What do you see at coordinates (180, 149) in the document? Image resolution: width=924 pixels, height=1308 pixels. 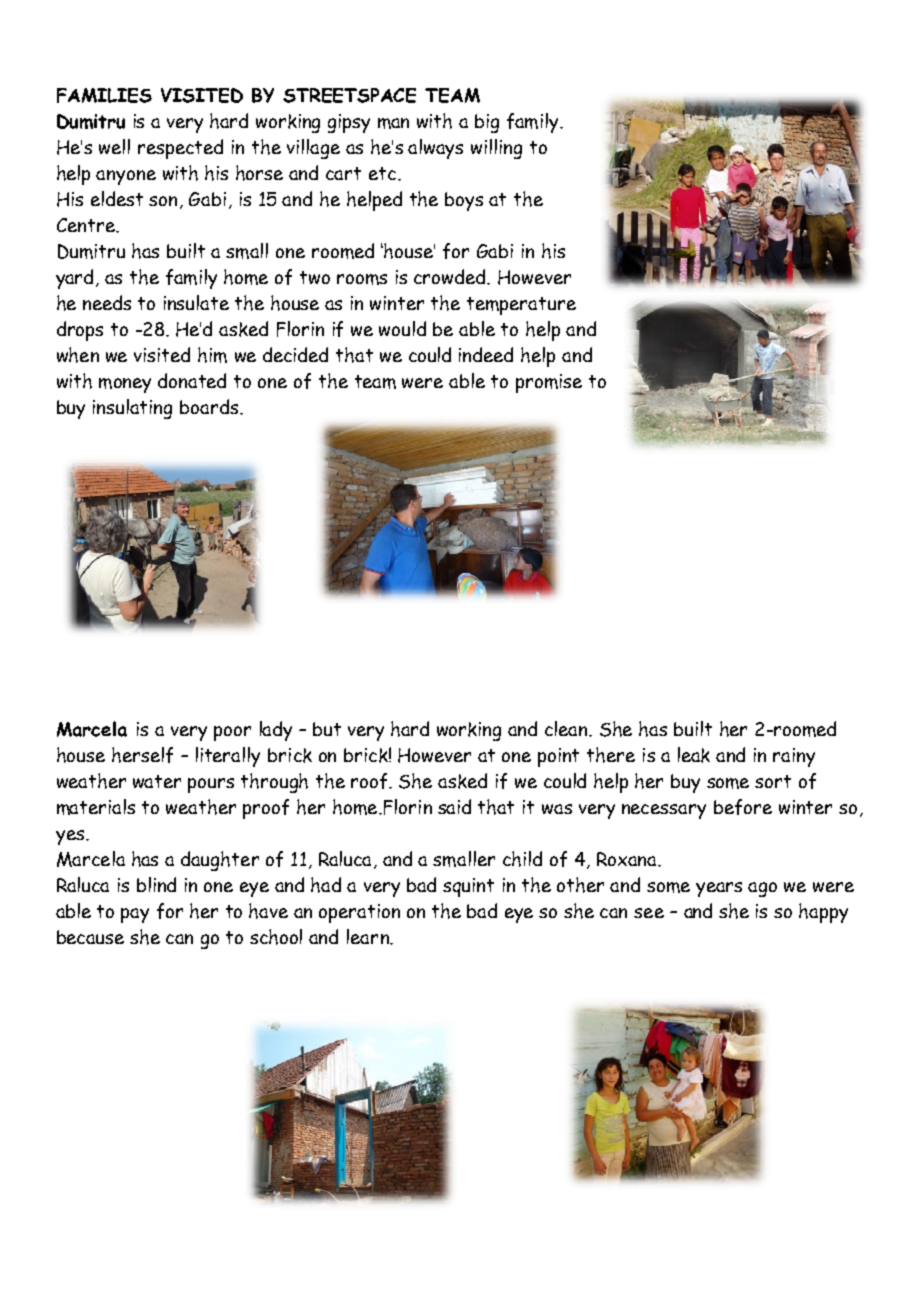 I see `respected` at bounding box center [180, 149].
